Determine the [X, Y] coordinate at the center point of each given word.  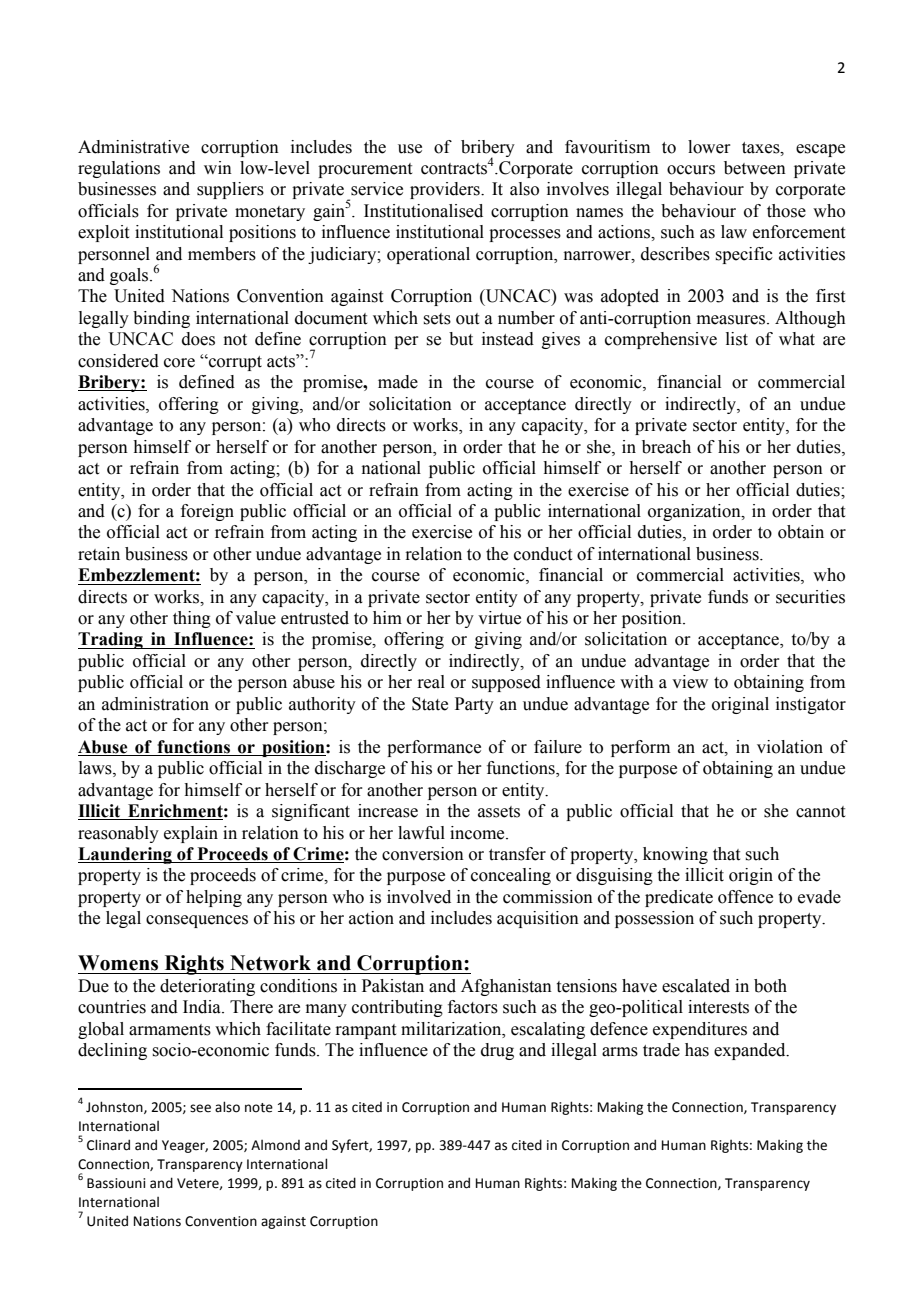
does [198, 339]
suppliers [230, 190]
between [755, 168]
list [737, 339]
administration [155, 704]
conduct [543, 554]
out [467, 319]
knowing [675, 855]
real [431, 682]
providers [446, 190]
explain [191, 834]
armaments [170, 1030]
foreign [207, 512]
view [690, 682]
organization [695, 512]
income [478, 833]
